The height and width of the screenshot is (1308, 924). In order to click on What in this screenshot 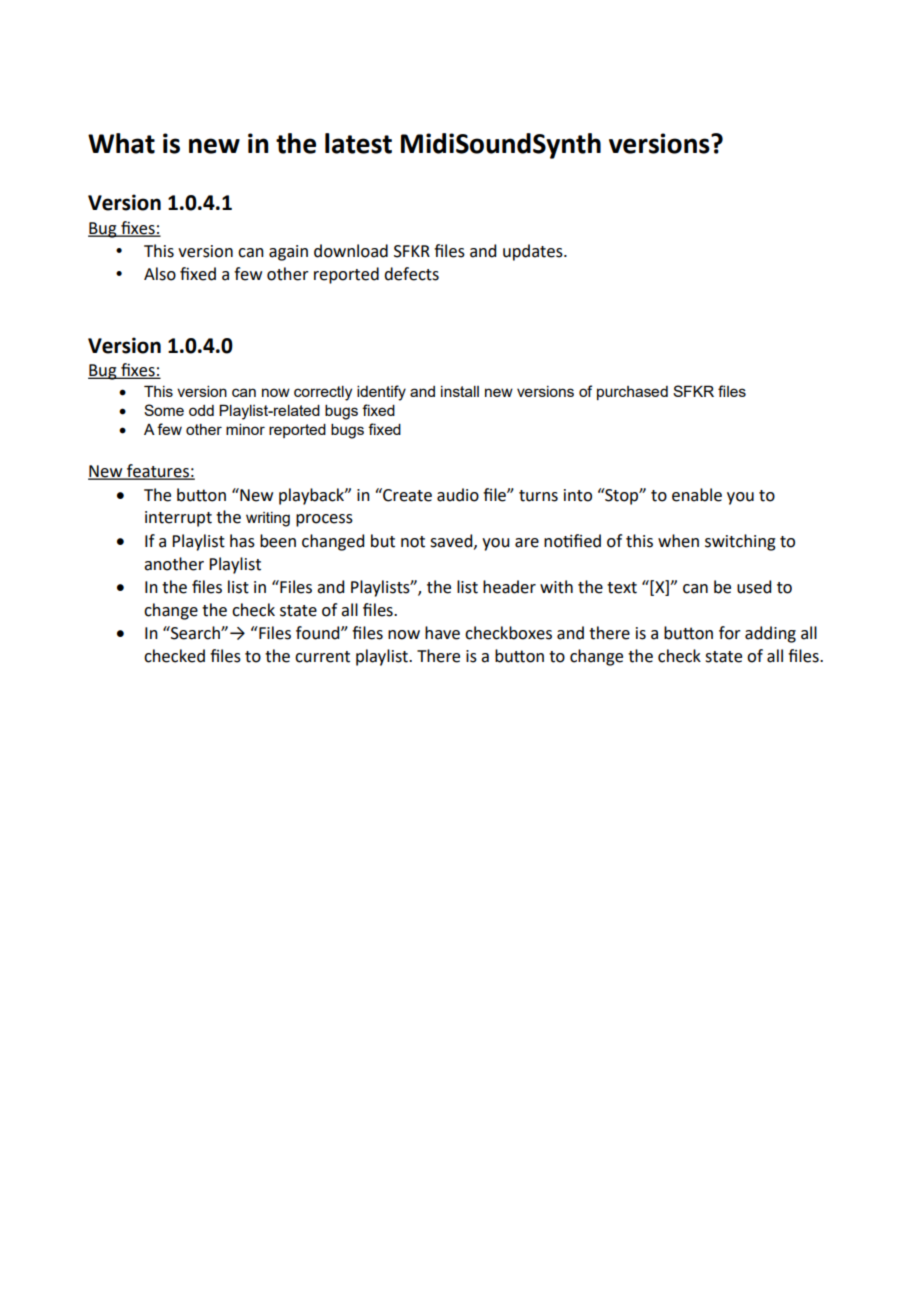, I will do `click(121, 143)`.
